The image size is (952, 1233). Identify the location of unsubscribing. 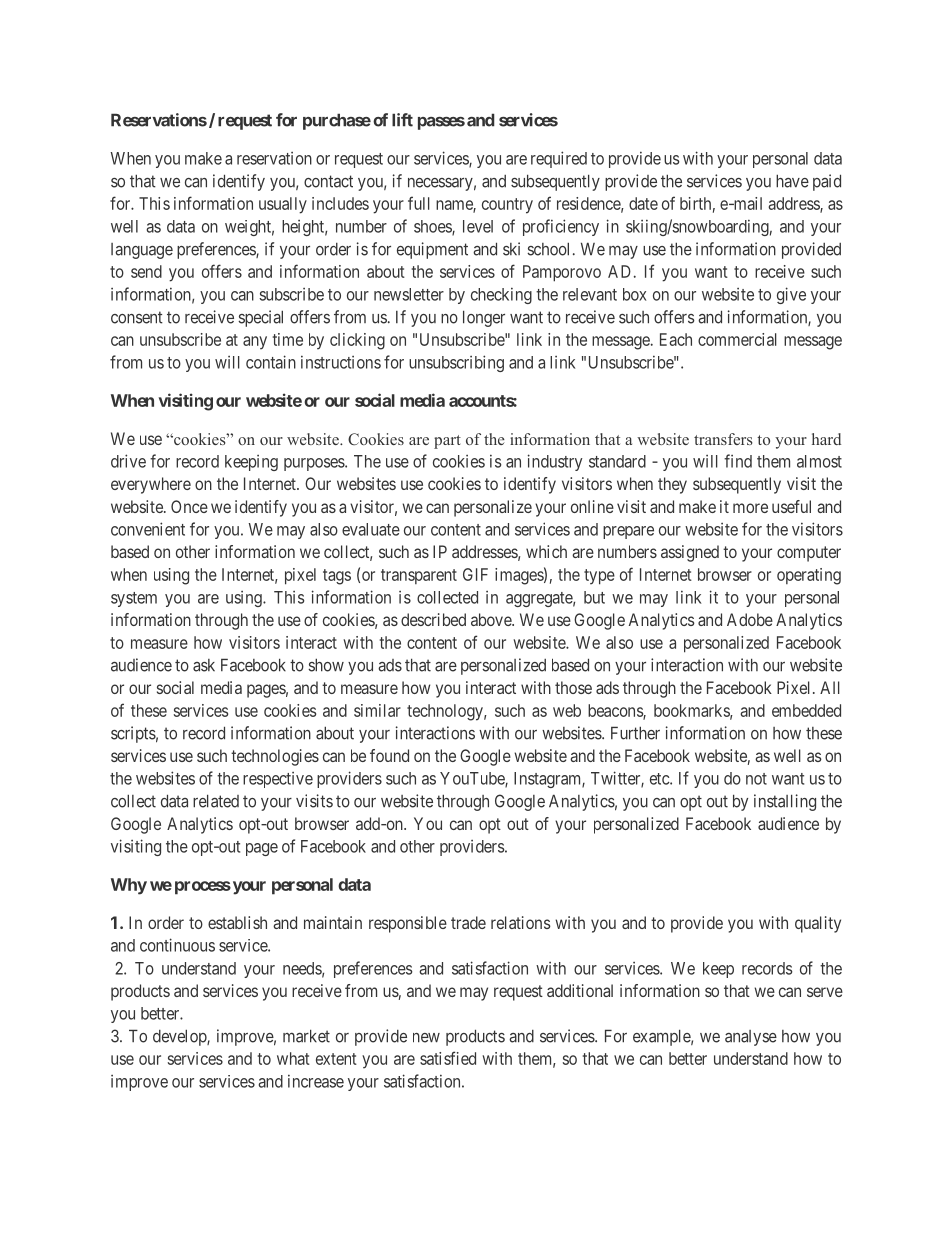
(456, 363).
